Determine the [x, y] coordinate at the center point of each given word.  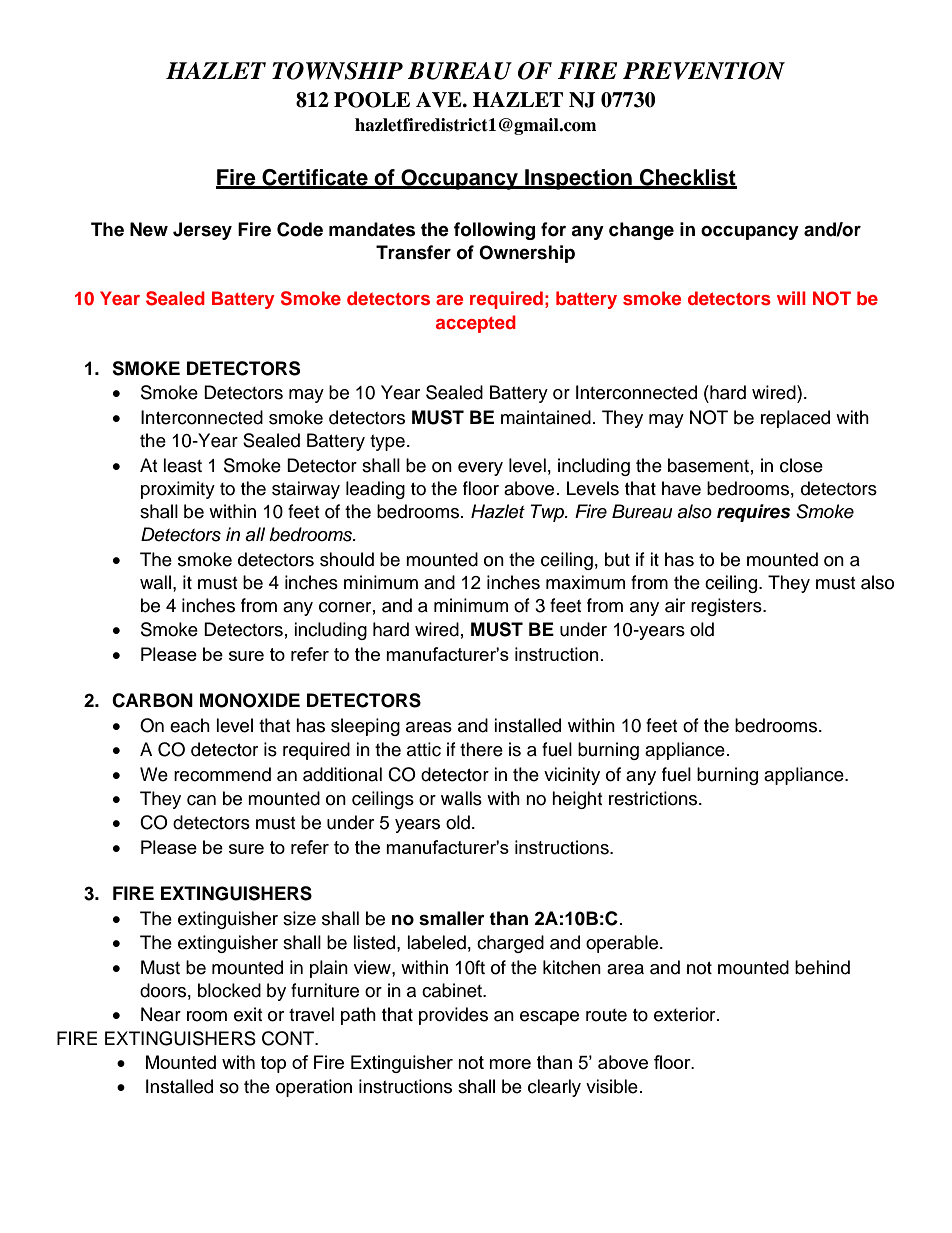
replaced [795, 419]
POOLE [372, 100]
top [273, 1064]
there [481, 749]
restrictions [654, 798]
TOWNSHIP [337, 71]
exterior [686, 1014]
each [190, 725]
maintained [546, 417]
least [182, 465]
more [510, 1064]
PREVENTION [704, 71]
